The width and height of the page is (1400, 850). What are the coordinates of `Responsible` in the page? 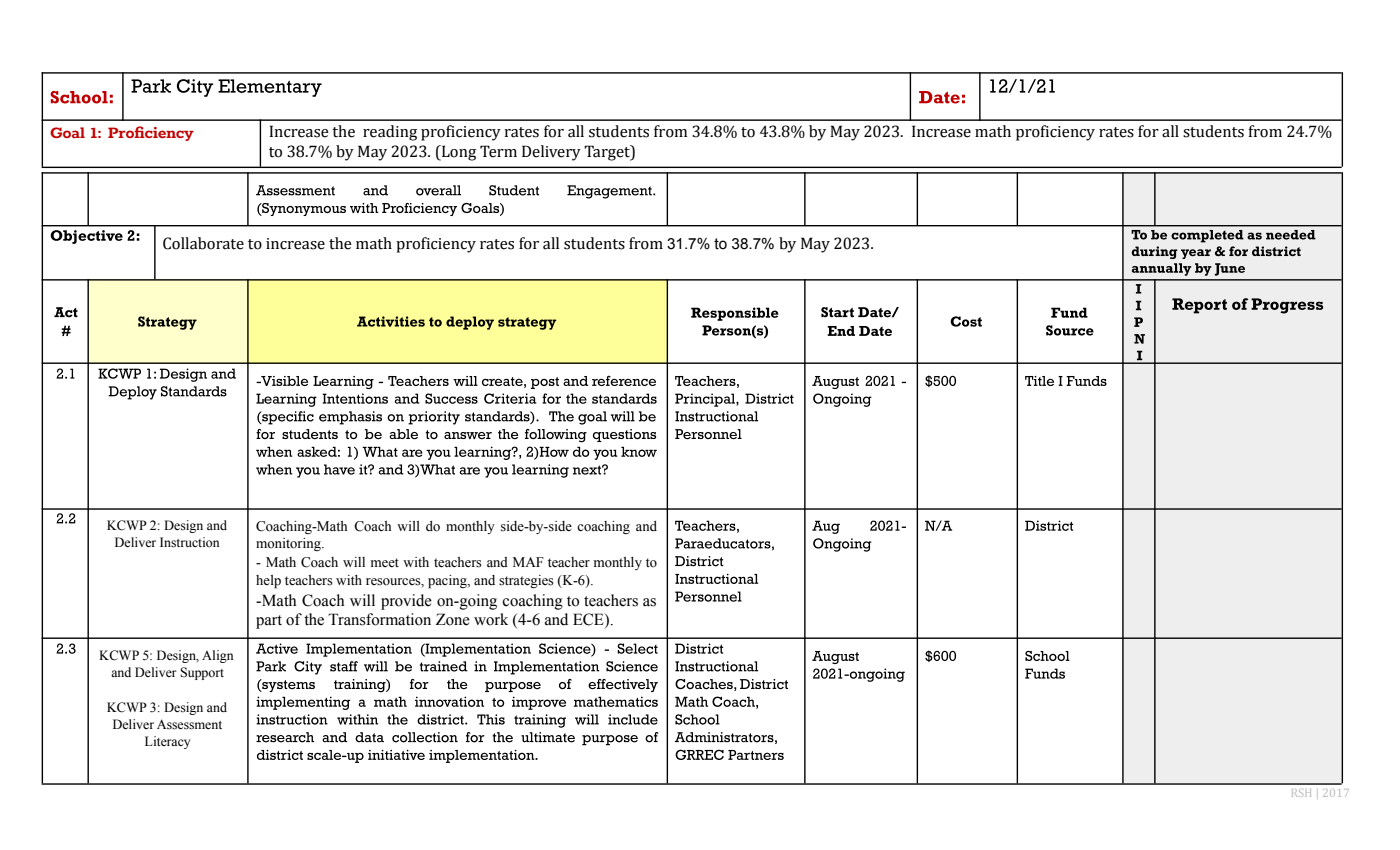 It's located at (735, 314).
